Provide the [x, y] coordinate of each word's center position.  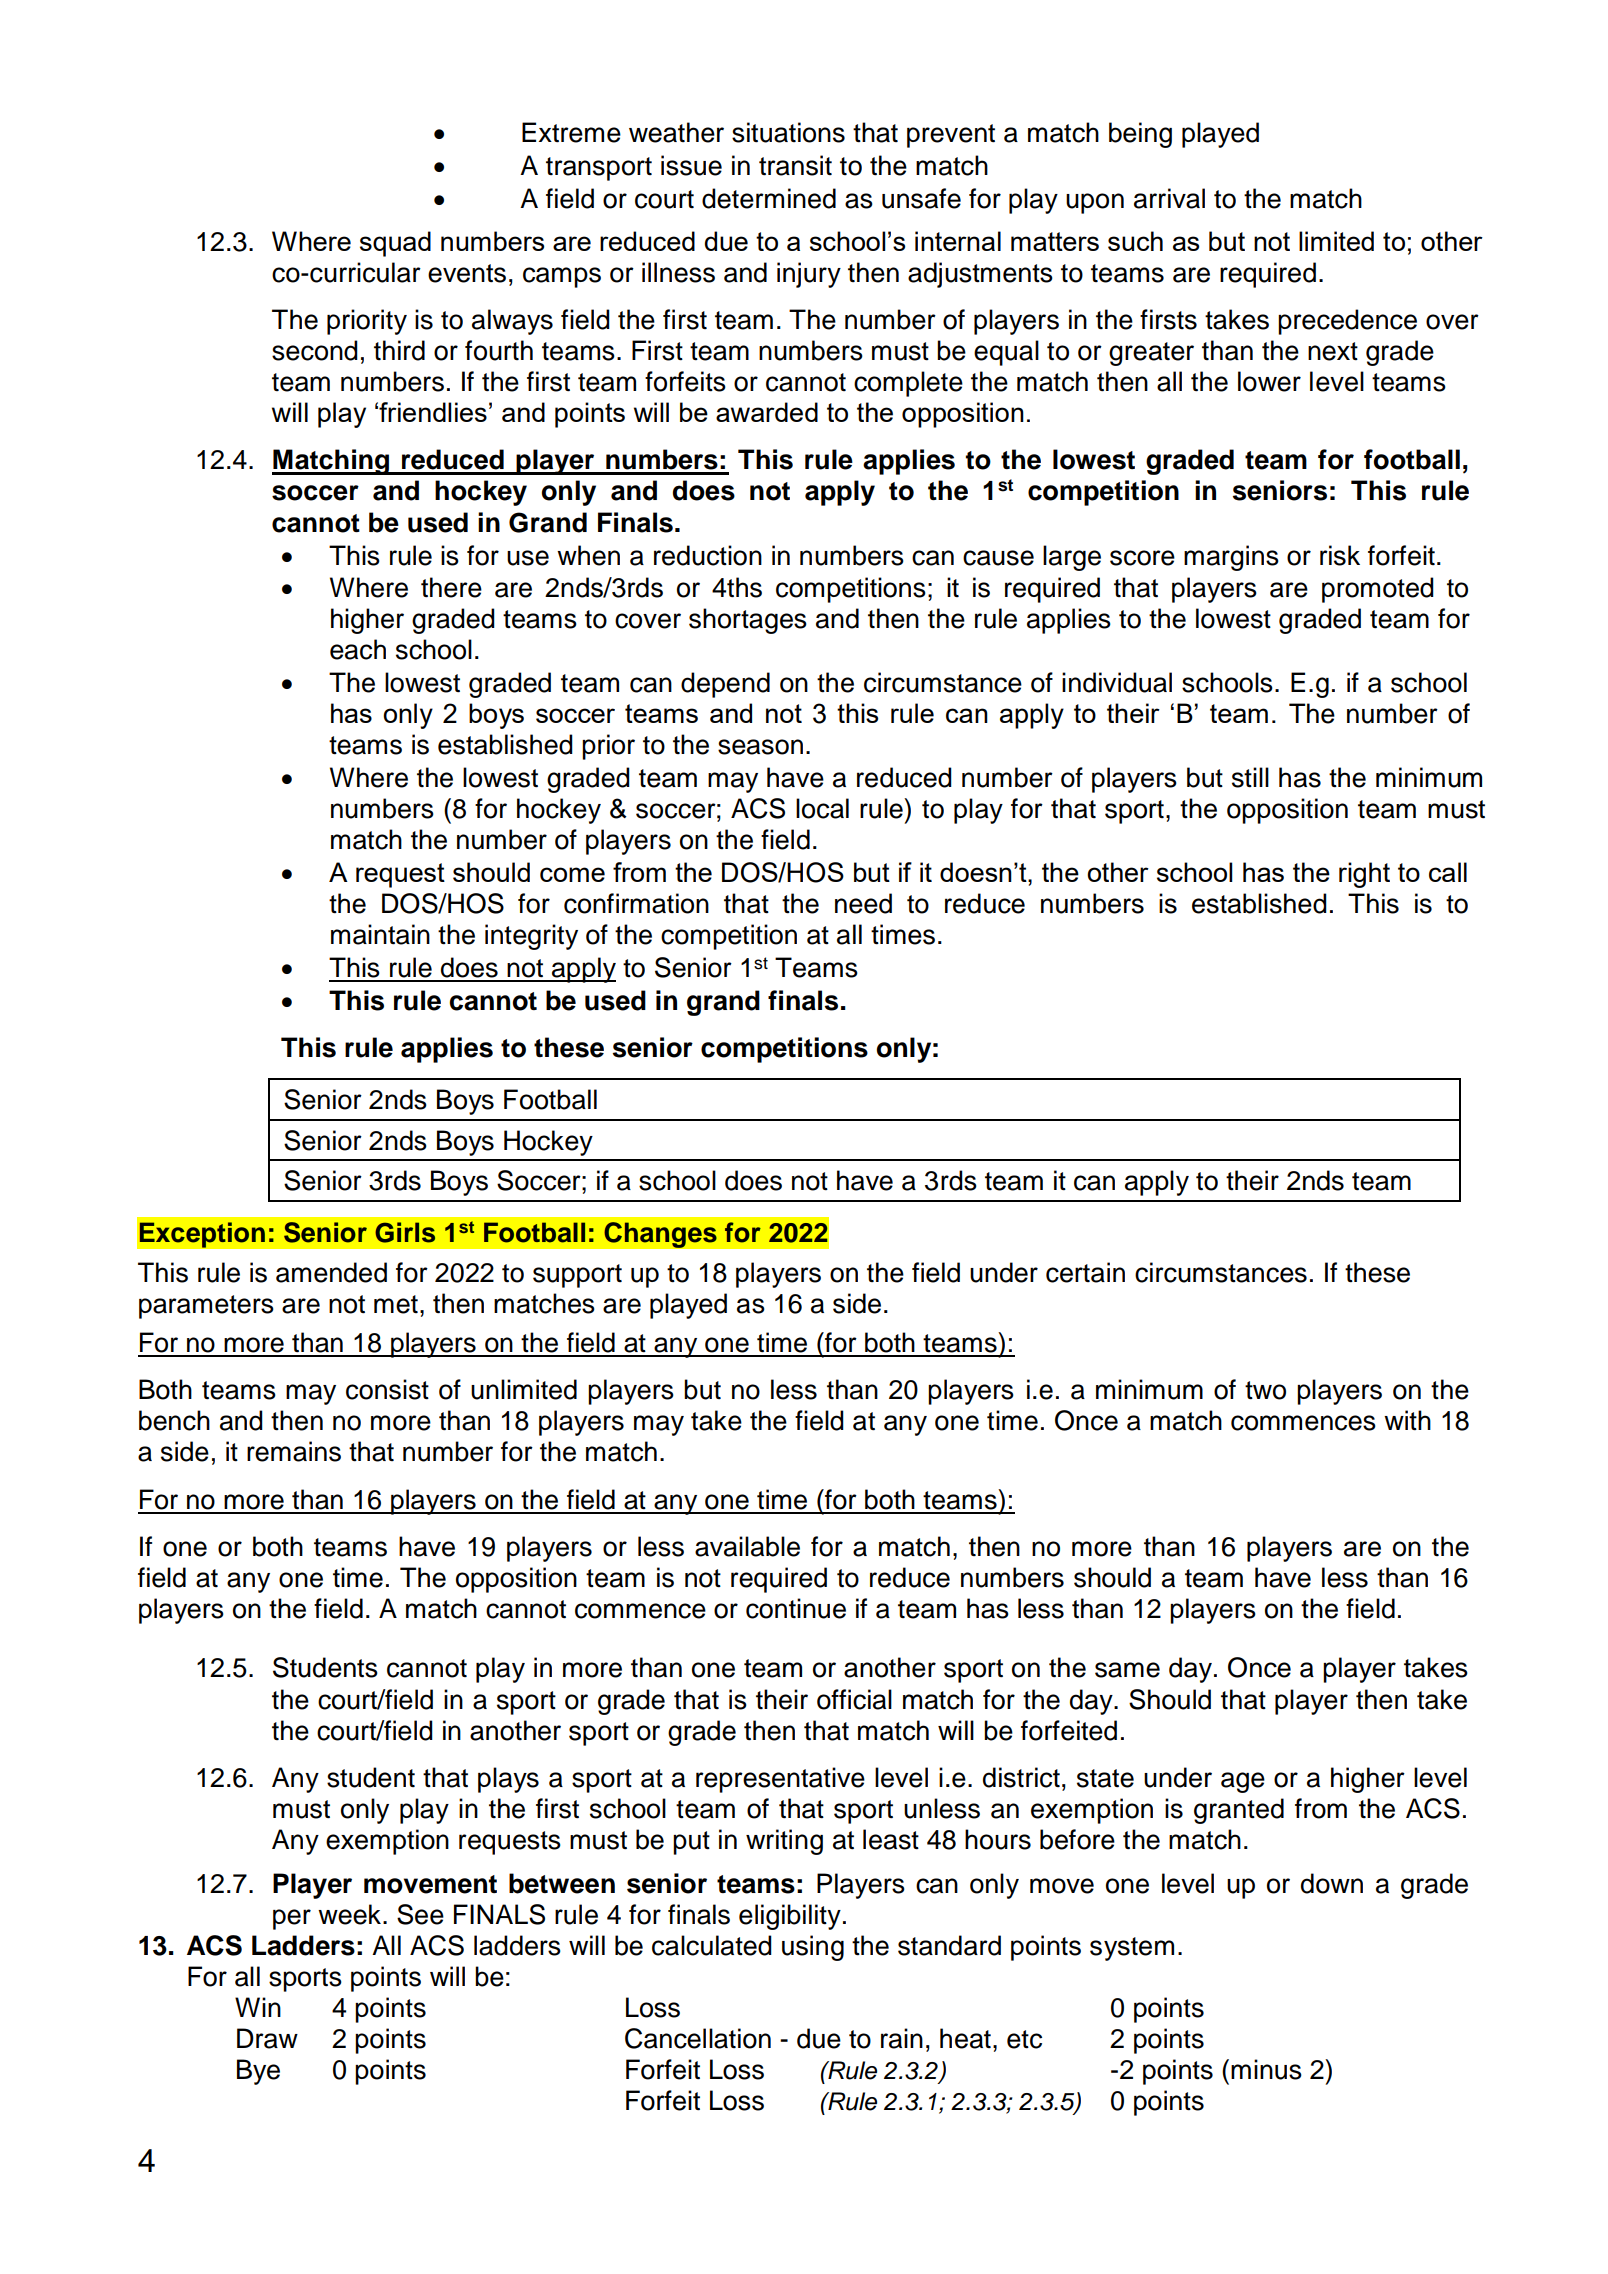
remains [294, 1451]
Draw [267, 2038]
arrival [1169, 198]
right [1364, 875]
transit [795, 165]
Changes [660, 1235]
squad [395, 244]
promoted [1378, 590]
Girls [405, 1232]
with [1407, 1420]
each [358, 649]
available [747, 1546]
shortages [748, 621]
